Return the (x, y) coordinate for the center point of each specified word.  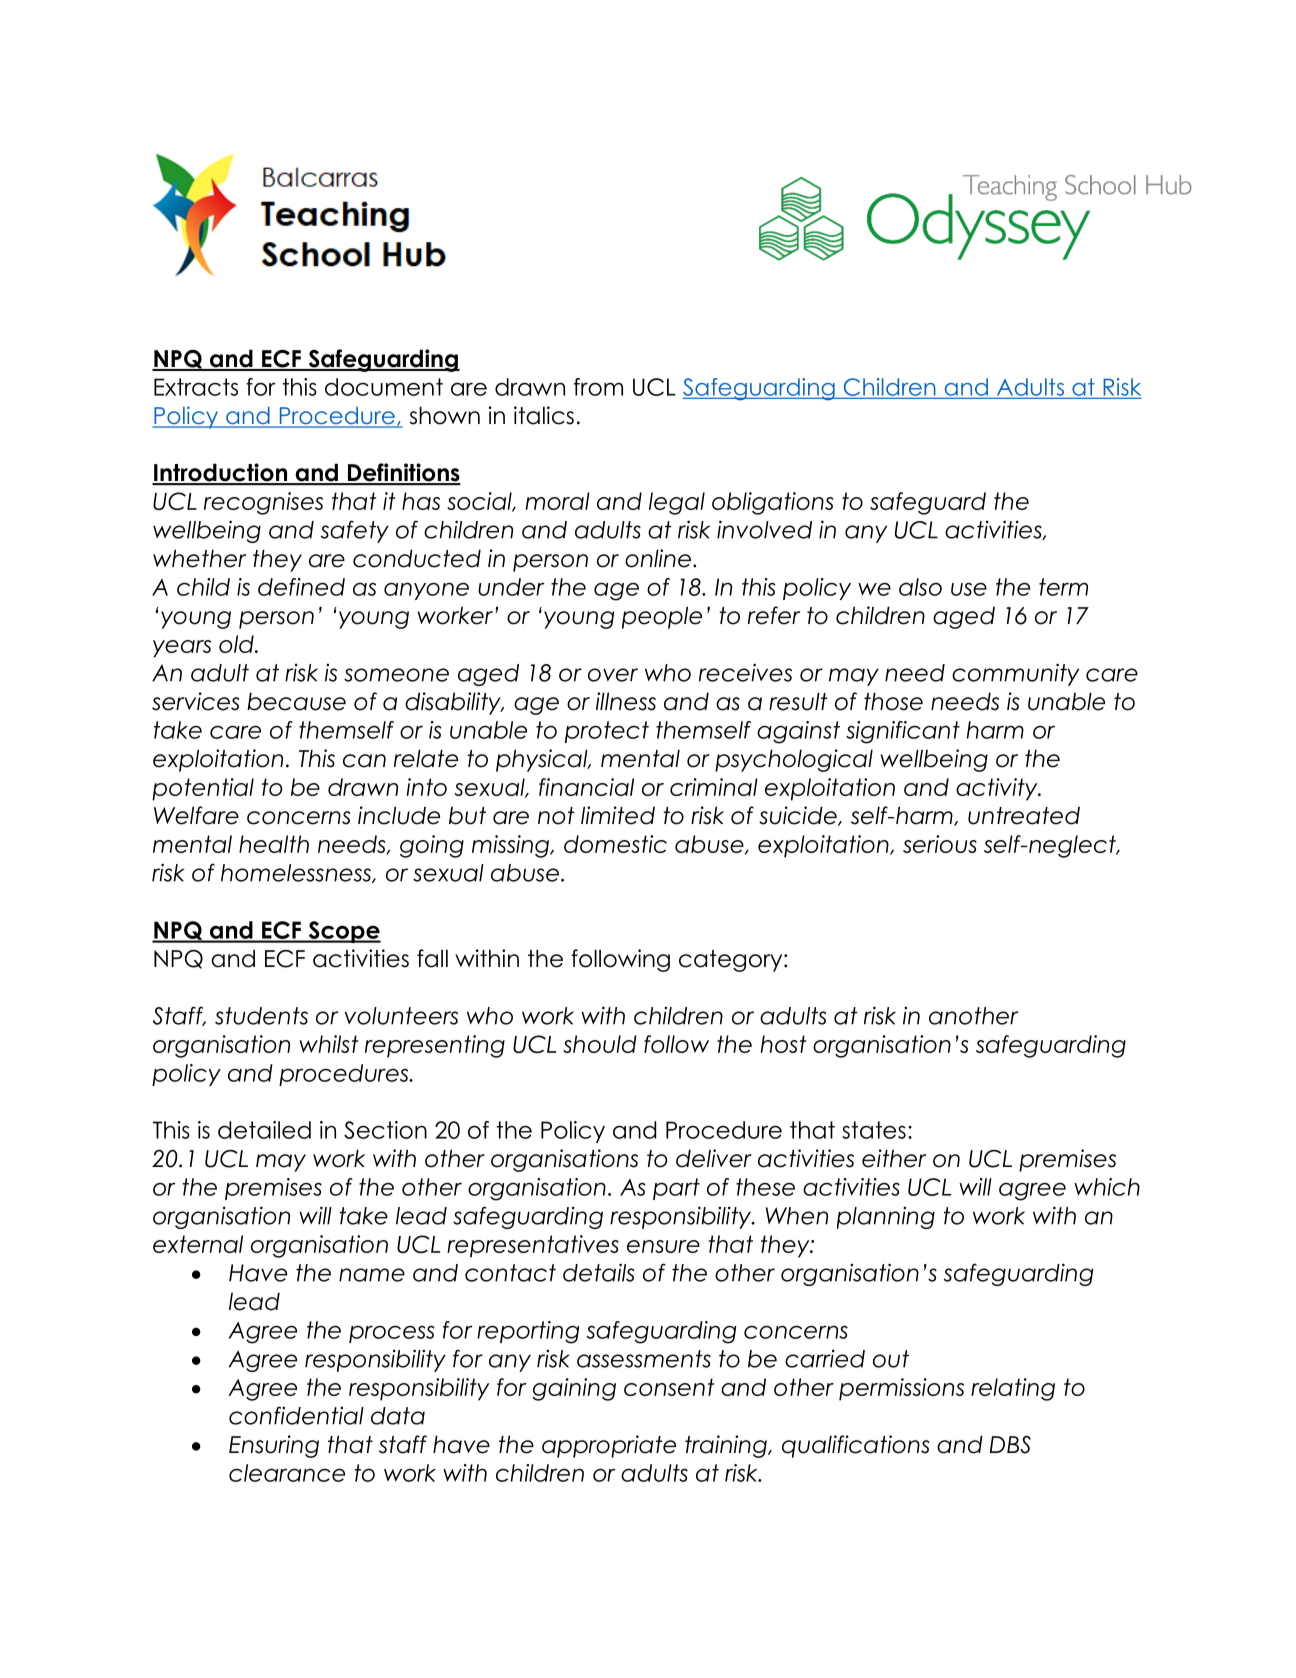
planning (886, 1218)
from (598, 387)
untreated (1024, 816)
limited (618, 815)
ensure (663, 1246)
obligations (772, 503)
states (874, 1130)
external (198, 1244)
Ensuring (274, 1446)
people (662, 617)
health (274, 844)
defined (301, 587)
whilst (328, 1044)
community (1015, 674)
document (384, 387)
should (600, 1044)
